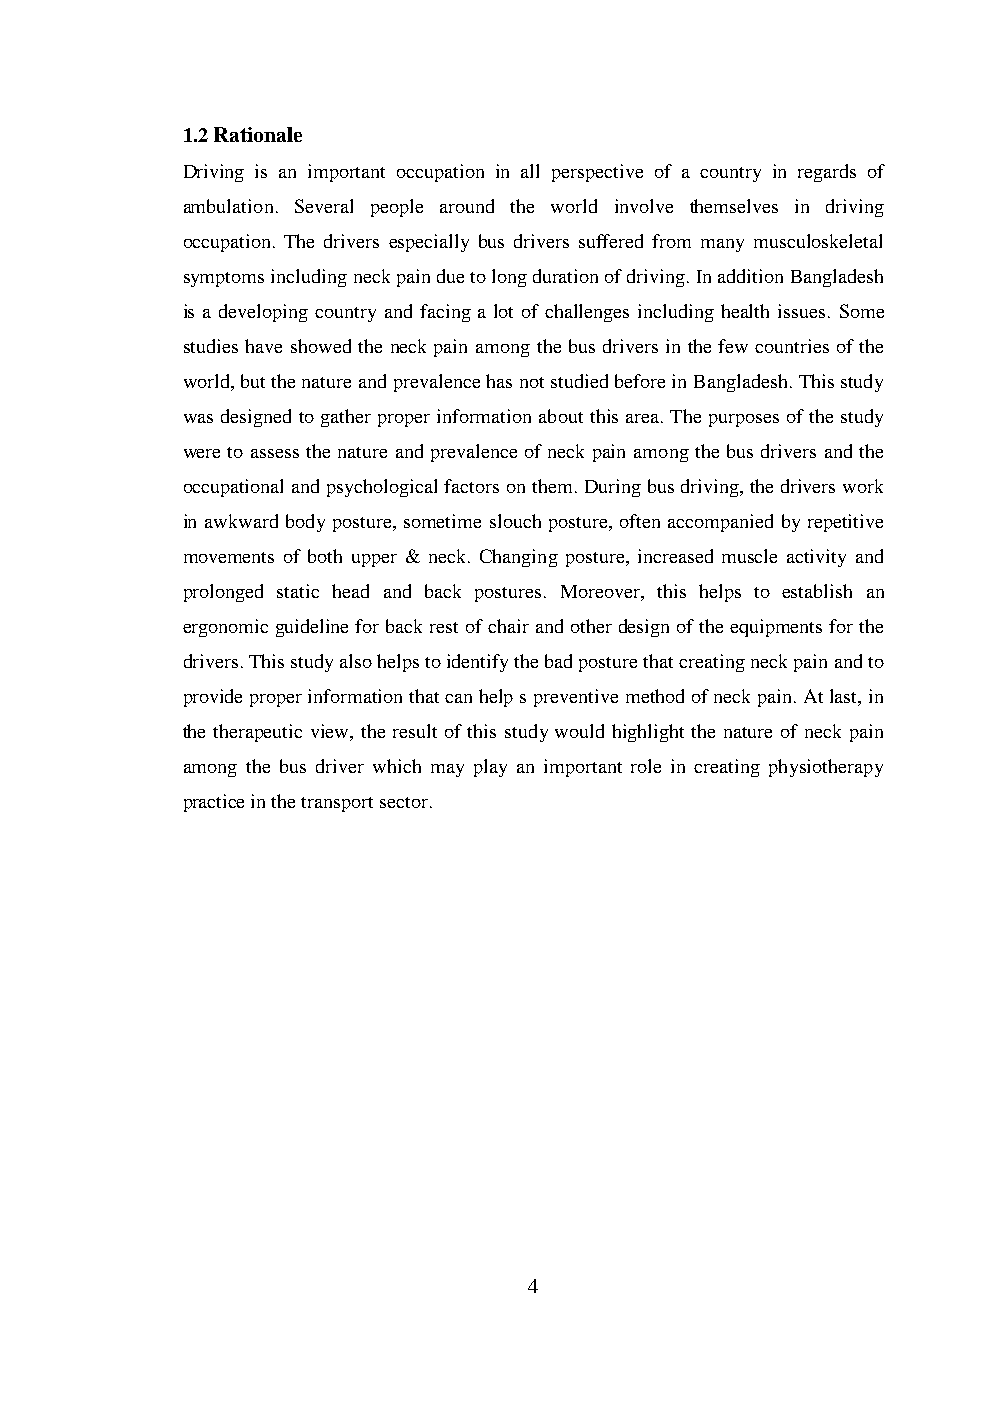 The height and width of the page is (1422, 1006). What do you see at coordinates (275, 453) in the page?
I see `assess` at bounding box center [275, 453].
